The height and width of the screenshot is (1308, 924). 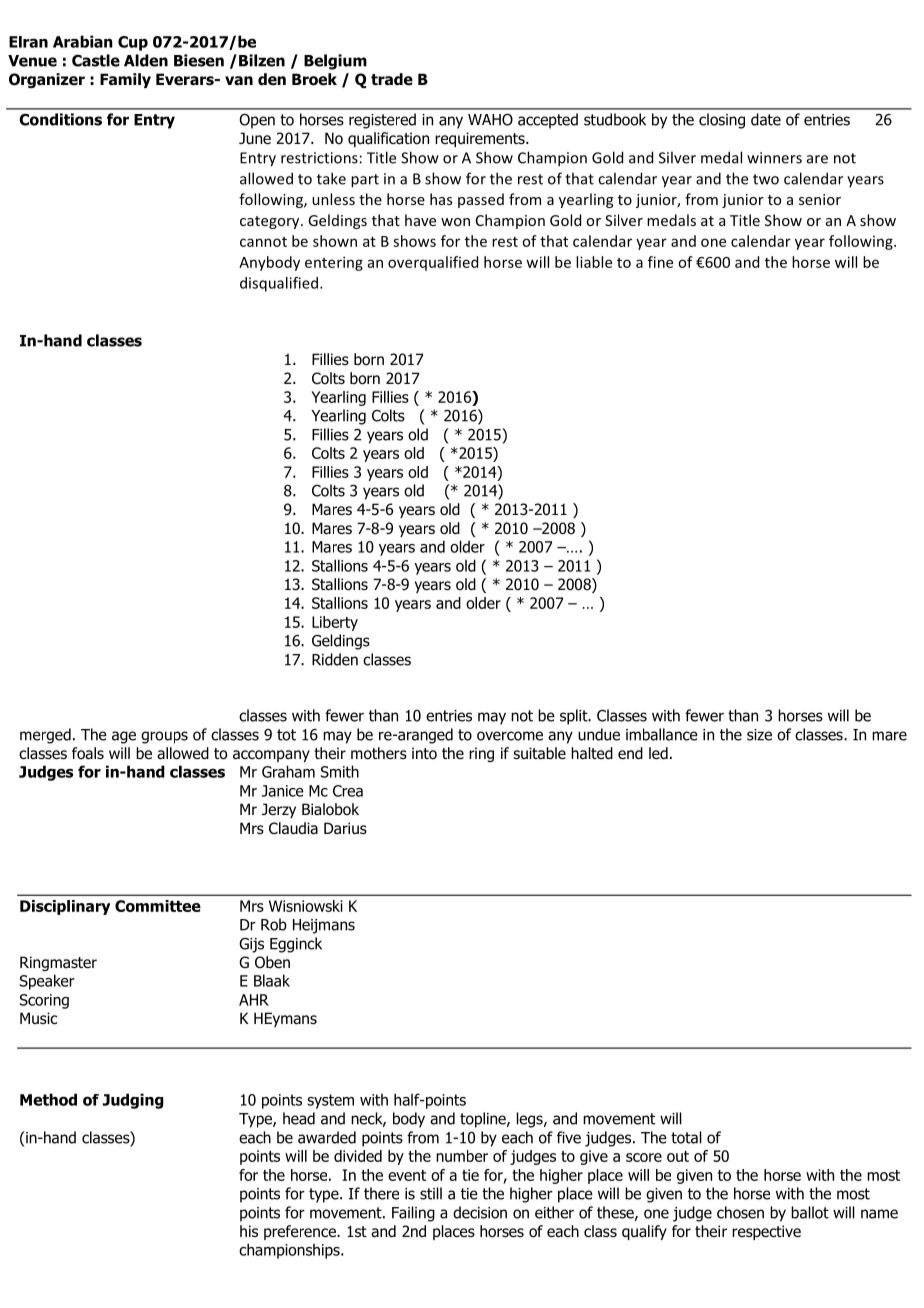 What do you see at coordinates (335, 623) in the screenshot?
I see `Liberty` at bounding box center [335, 623].
